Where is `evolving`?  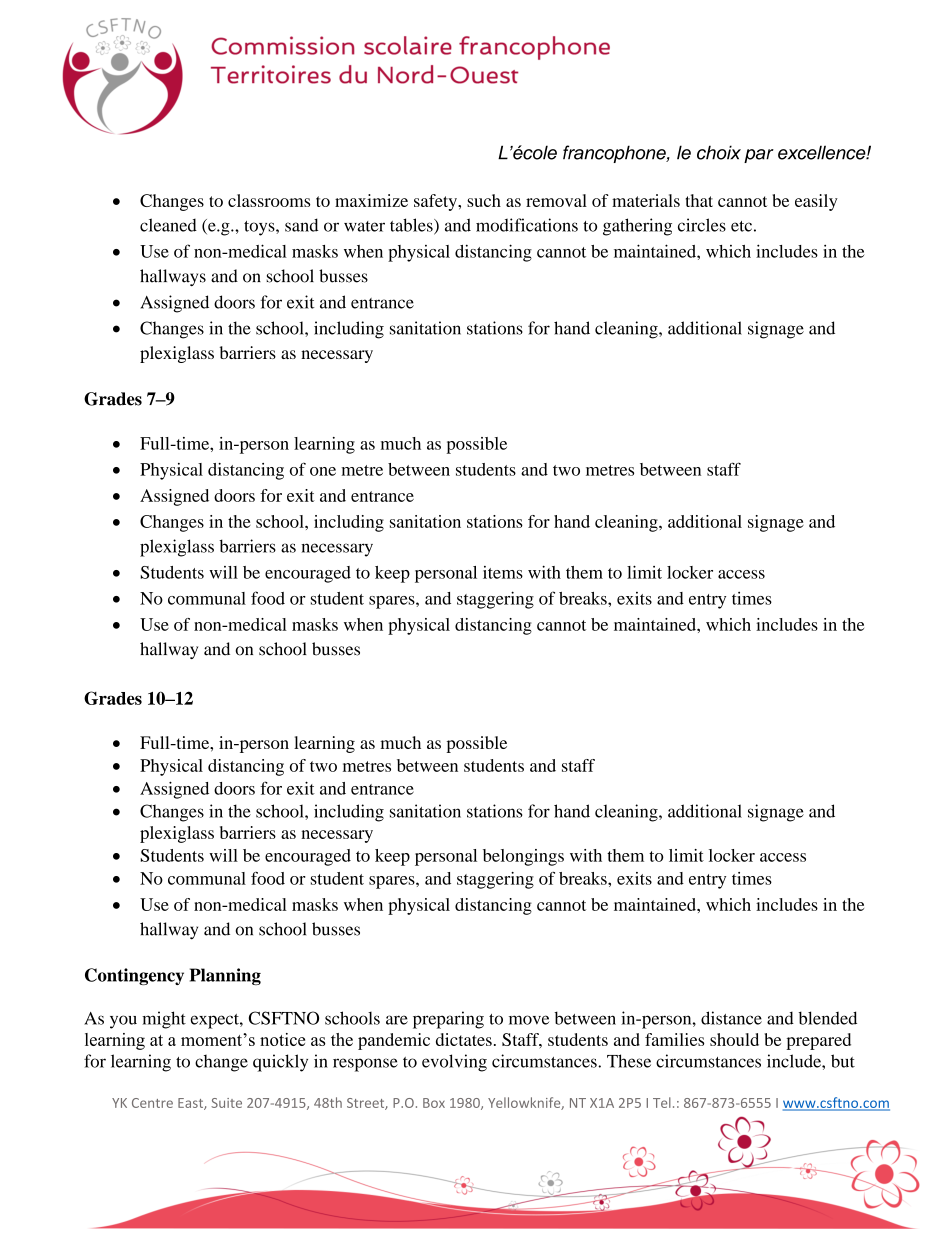
evolving is located at coordinates (454, 1063).
